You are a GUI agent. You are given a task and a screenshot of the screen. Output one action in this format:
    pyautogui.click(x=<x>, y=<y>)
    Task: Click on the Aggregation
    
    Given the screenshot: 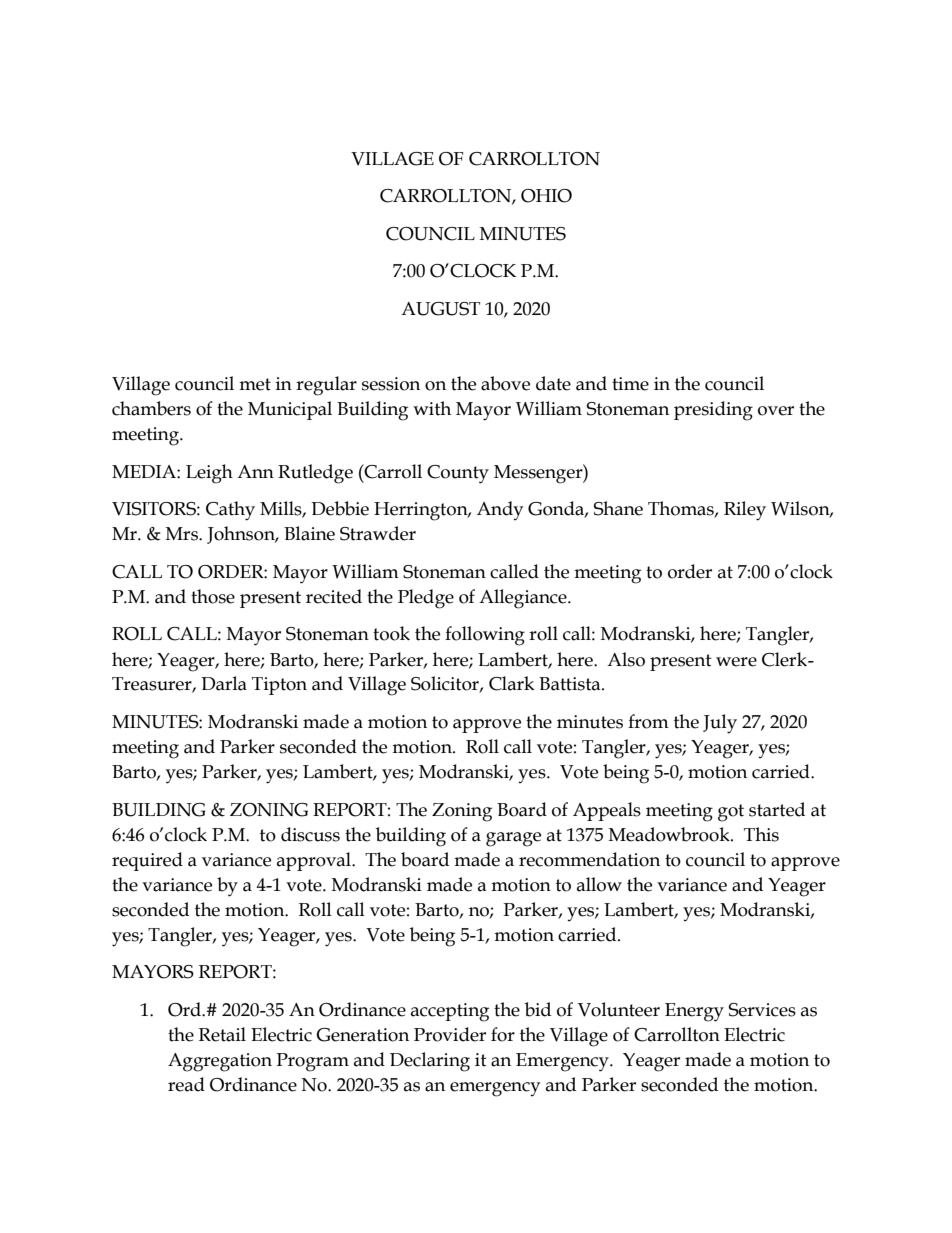 What is the action you would take?
    pyautogui.click(x=220, y=1062)
